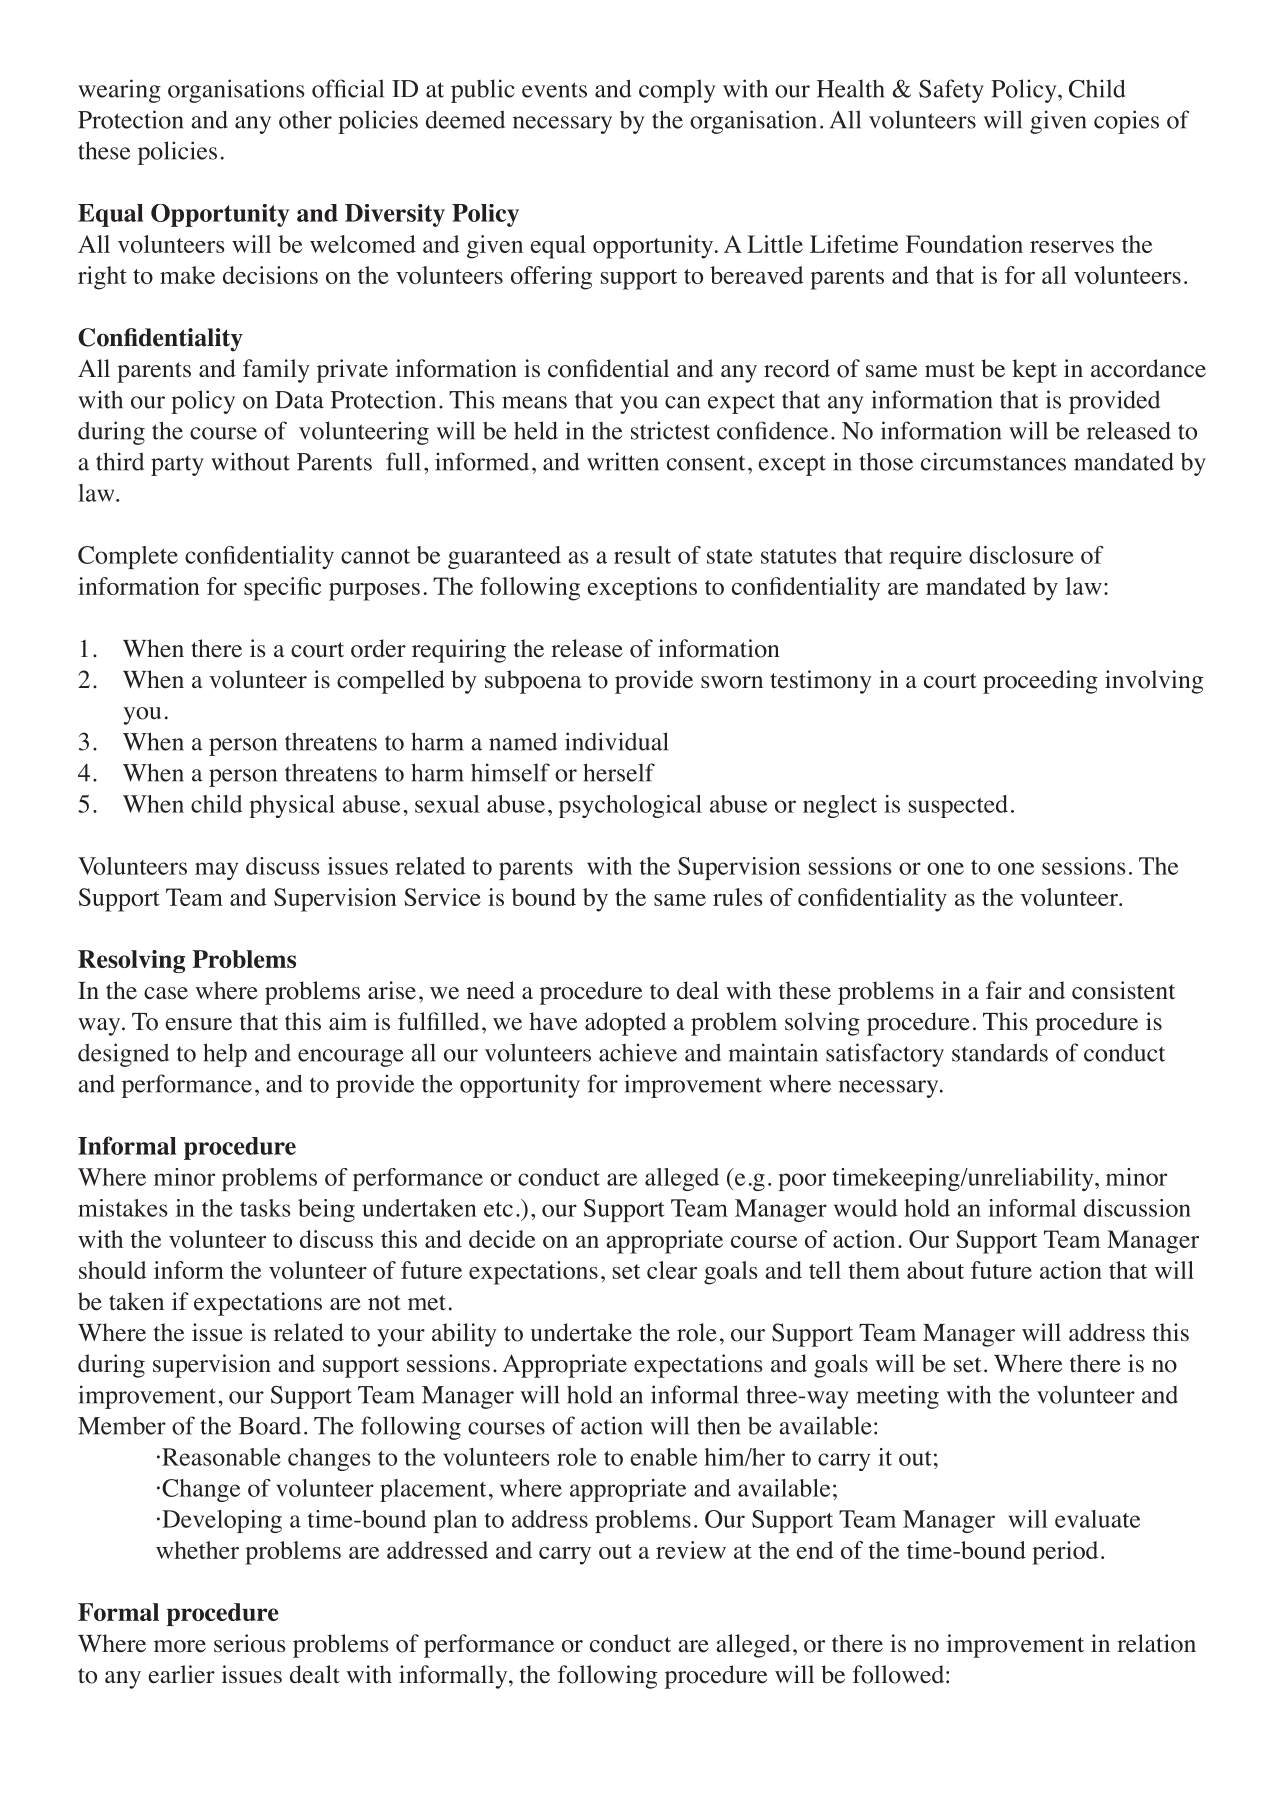  Describe the element at coordinates (638, 1052) in the screenshot. I see `achieve` at that location.
